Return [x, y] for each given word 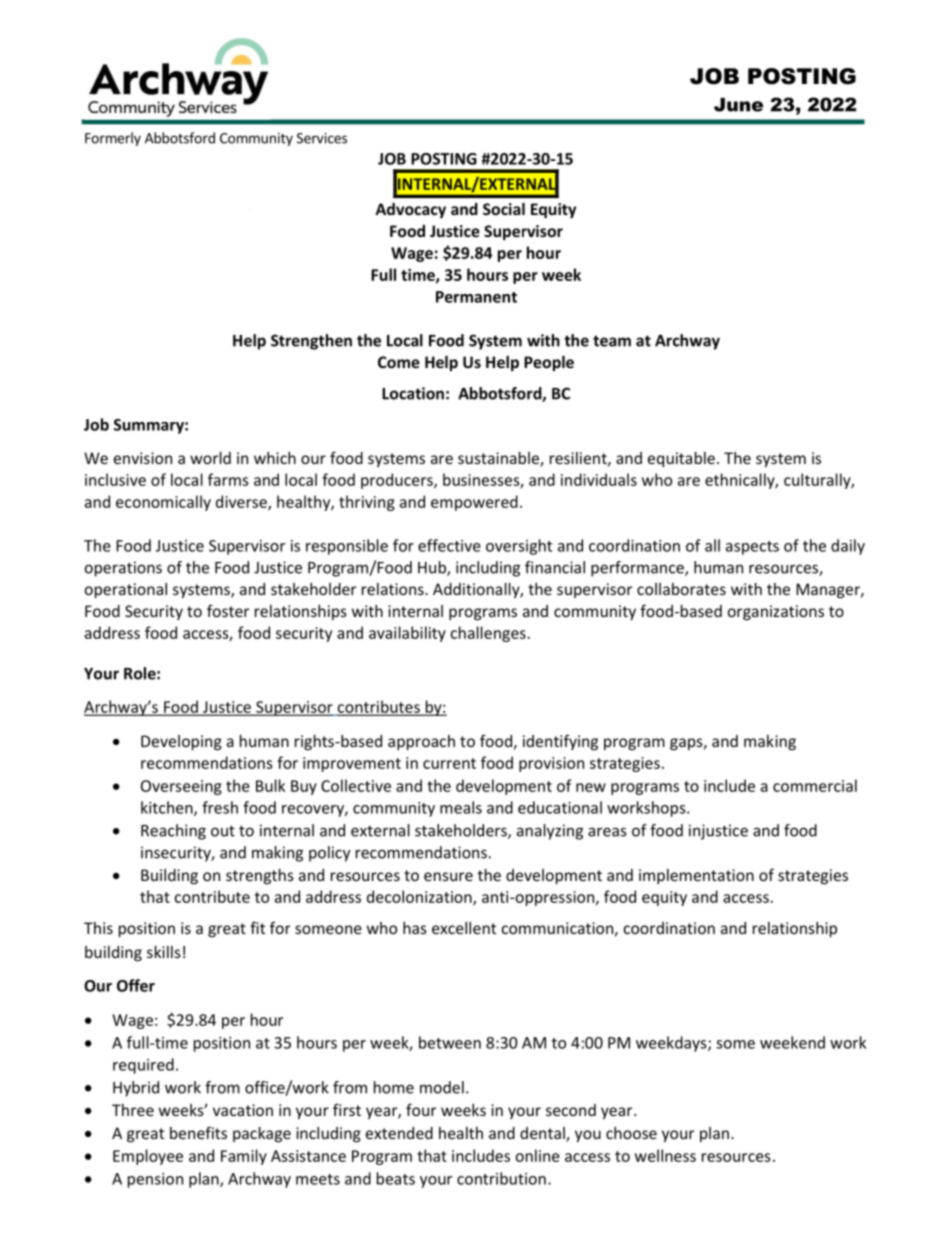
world [210, 458]
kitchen [168, 808]
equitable [681, 459]
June [738, 105]
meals [461, 807]
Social [504, 209]
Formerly [113, 139]
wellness [665, 1155]
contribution [501, 1178]
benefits [198, 1132]
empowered [474, 503]
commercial [815, 785]
